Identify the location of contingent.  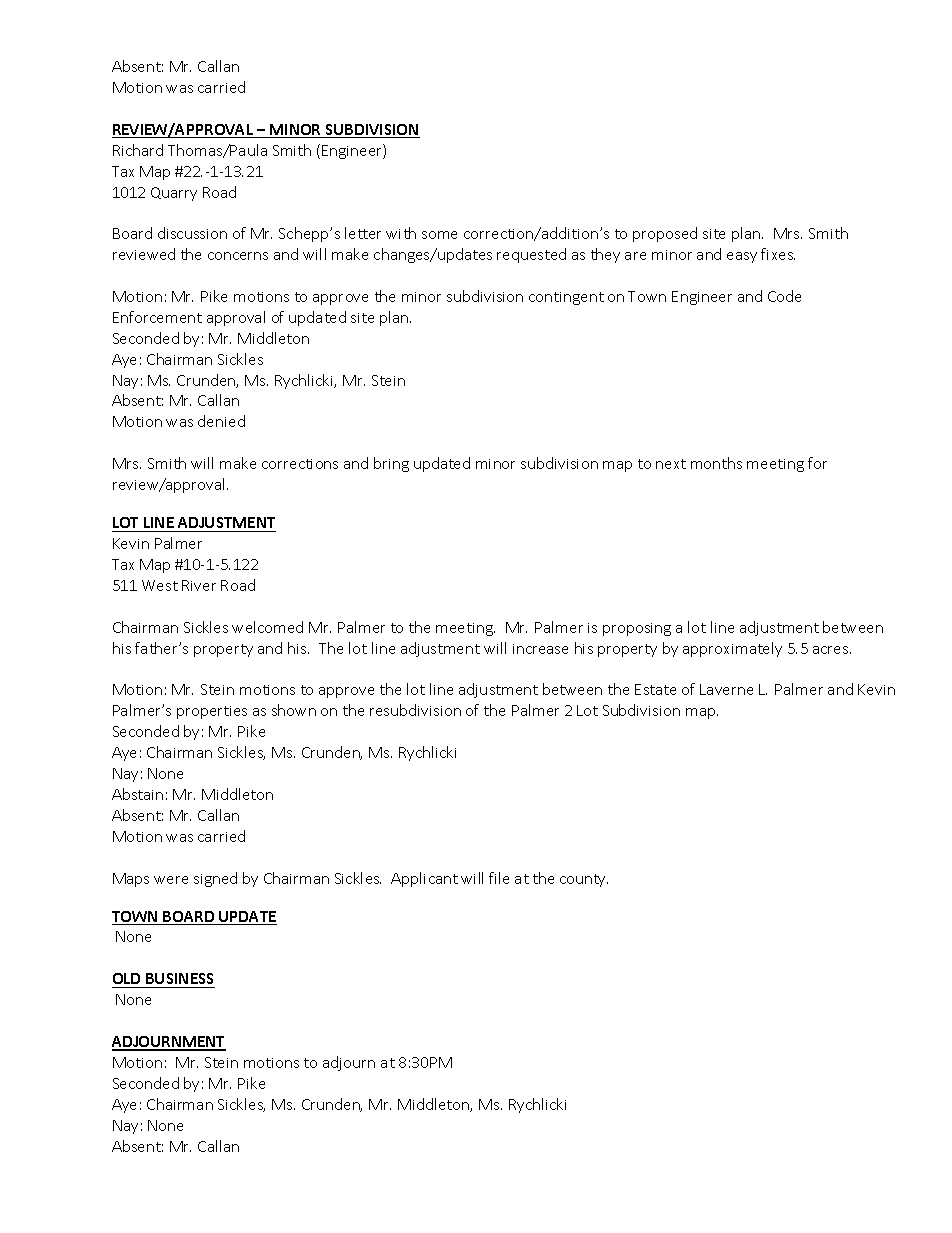
(566, 298).
